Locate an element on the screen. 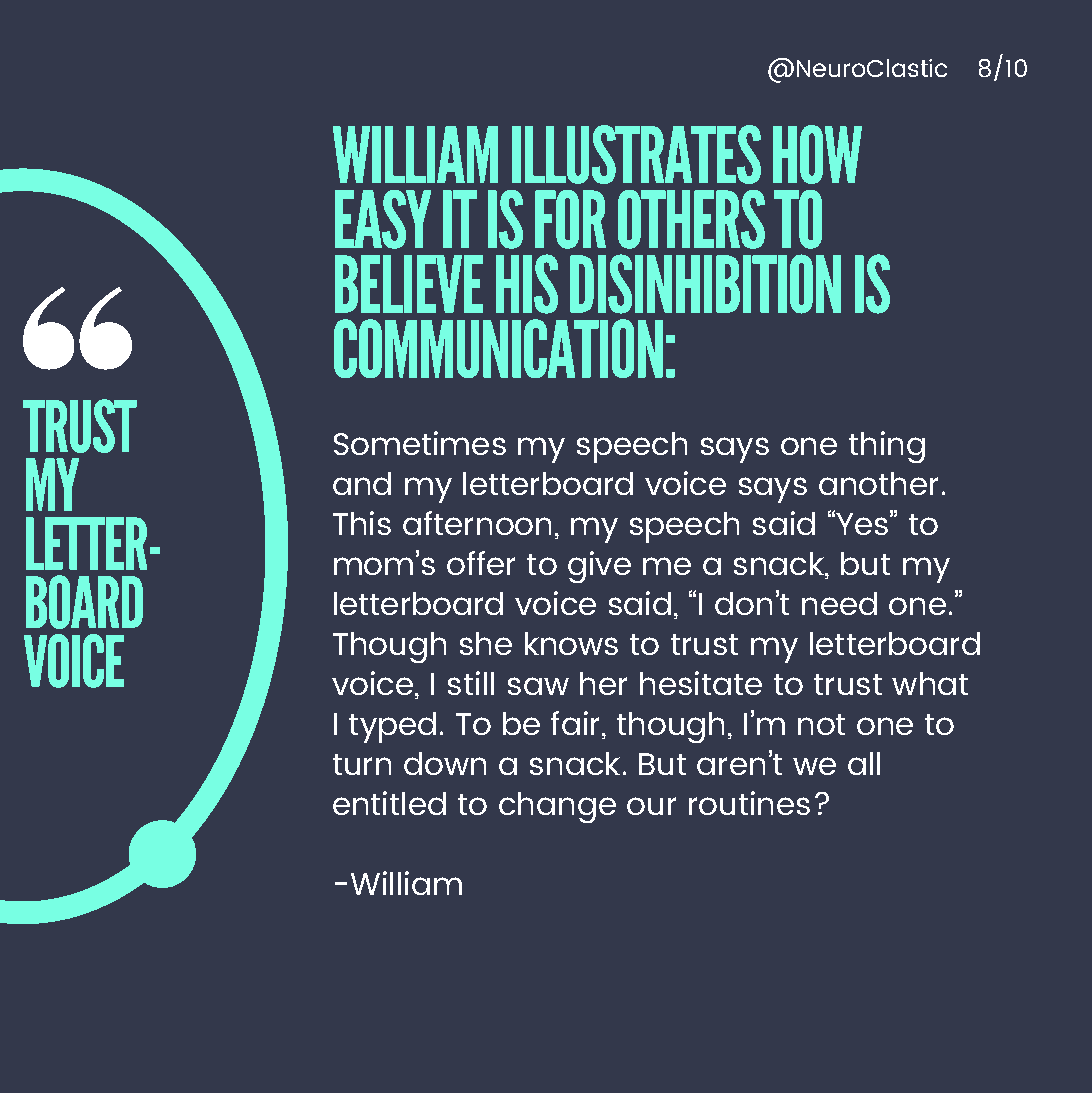 The image size is (1092, 1093). hesitate is located at coordinates (701, 683).
